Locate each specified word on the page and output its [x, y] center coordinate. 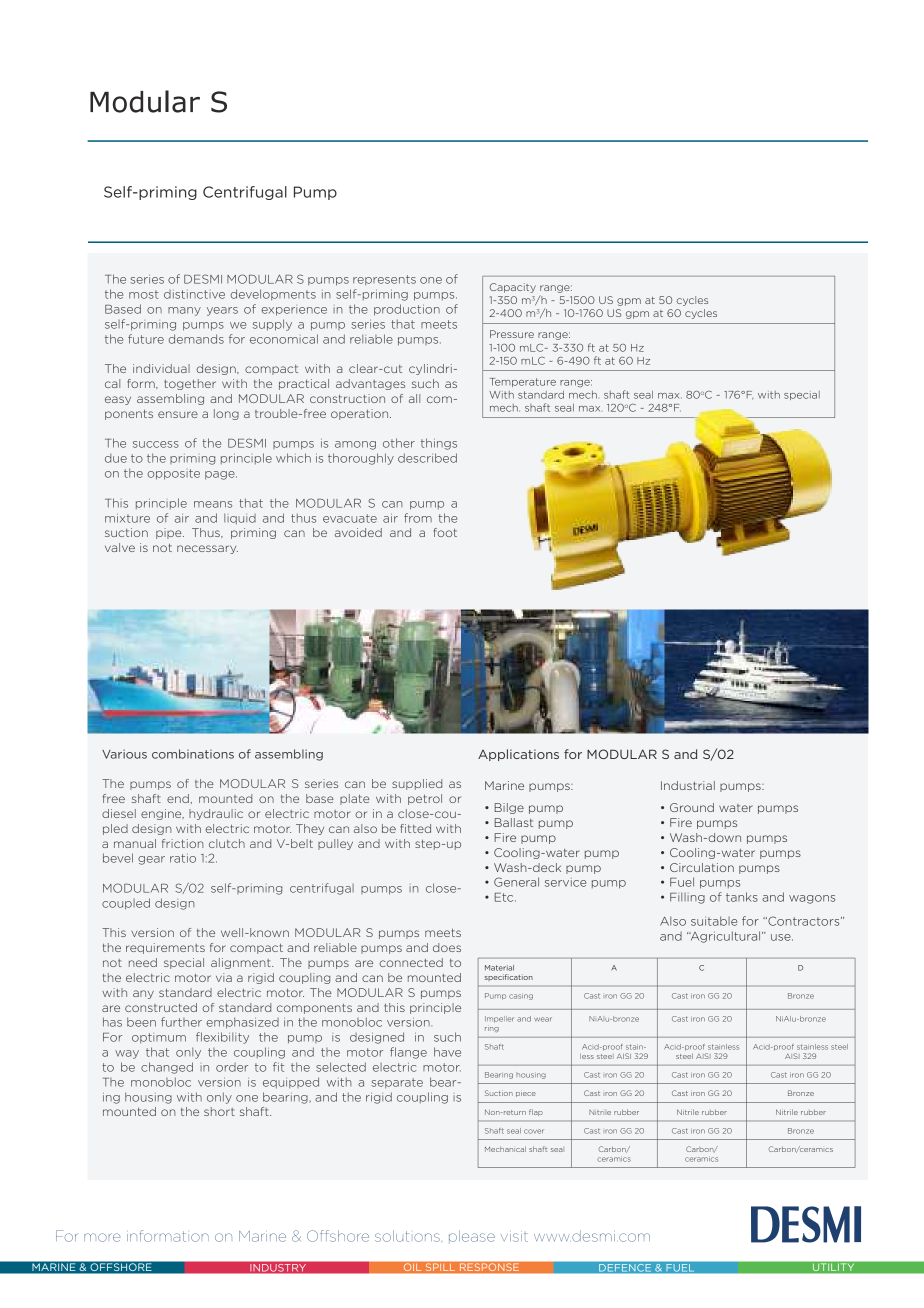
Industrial [688, 785]
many [184, 311]
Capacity [513, 288]
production [407, 310]
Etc [505, 897]
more [102, 1237]
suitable [714, 921]
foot [445, 532]
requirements [165, 948]
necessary [207, 549]
